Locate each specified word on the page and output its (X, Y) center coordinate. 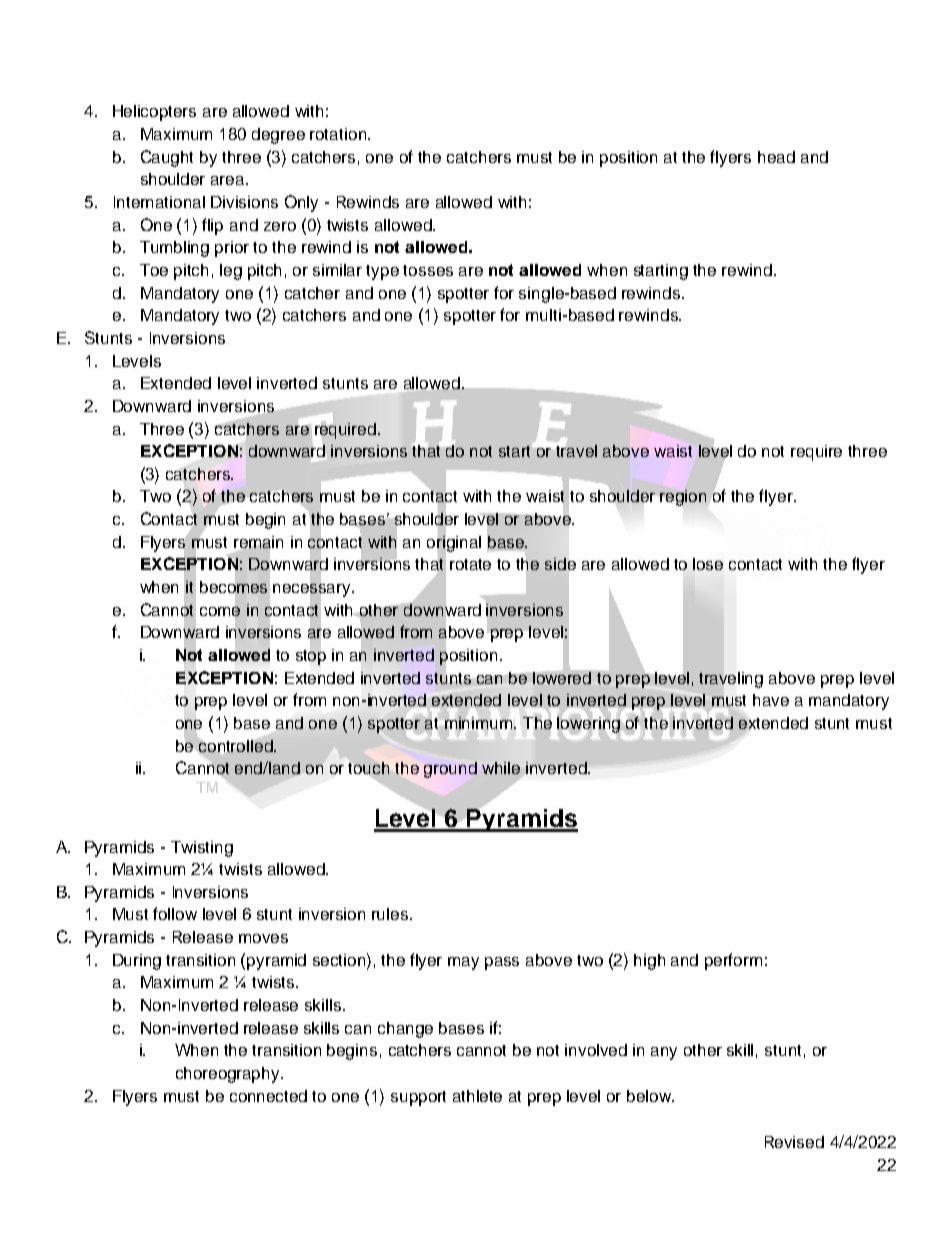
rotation (339, 134)
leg (231, 272)
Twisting (202, 849)
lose (708, 564)
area (229, 180)
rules (391, 914)
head (776, 157)
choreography (229, 1075)
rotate (470, 564)
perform (733, 961)
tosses (428, 270)
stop (311, 657)
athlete (477, 1096)
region (683, 498)
